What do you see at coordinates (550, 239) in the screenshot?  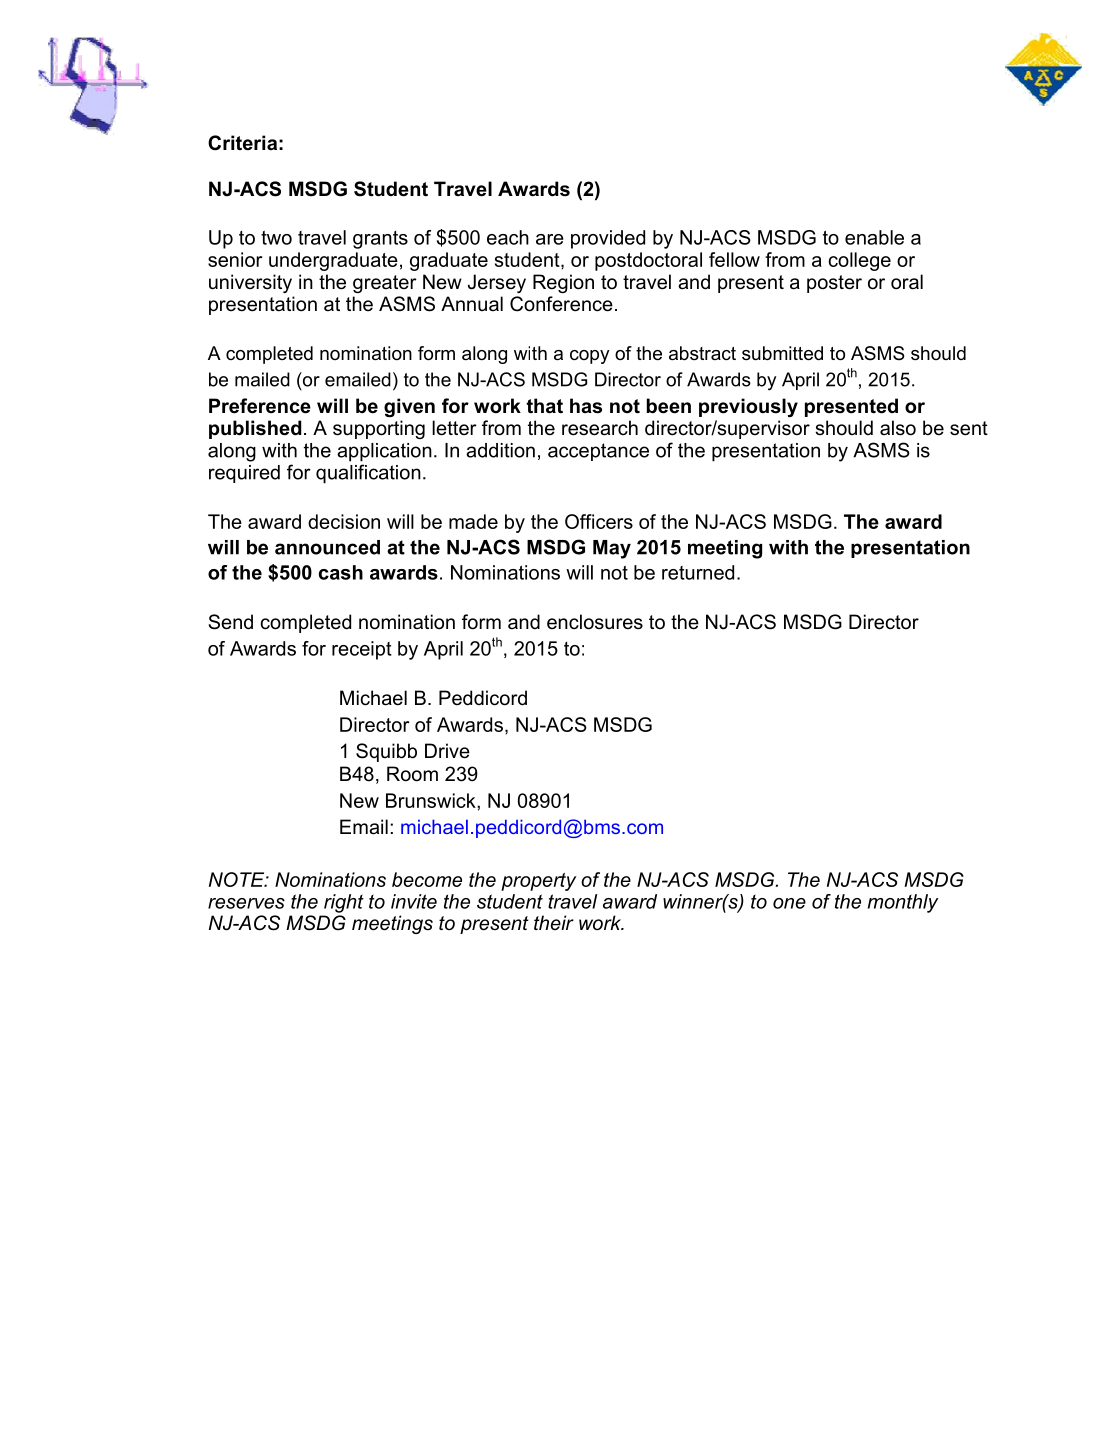 I see `are` at bounding box center [550, 239].
